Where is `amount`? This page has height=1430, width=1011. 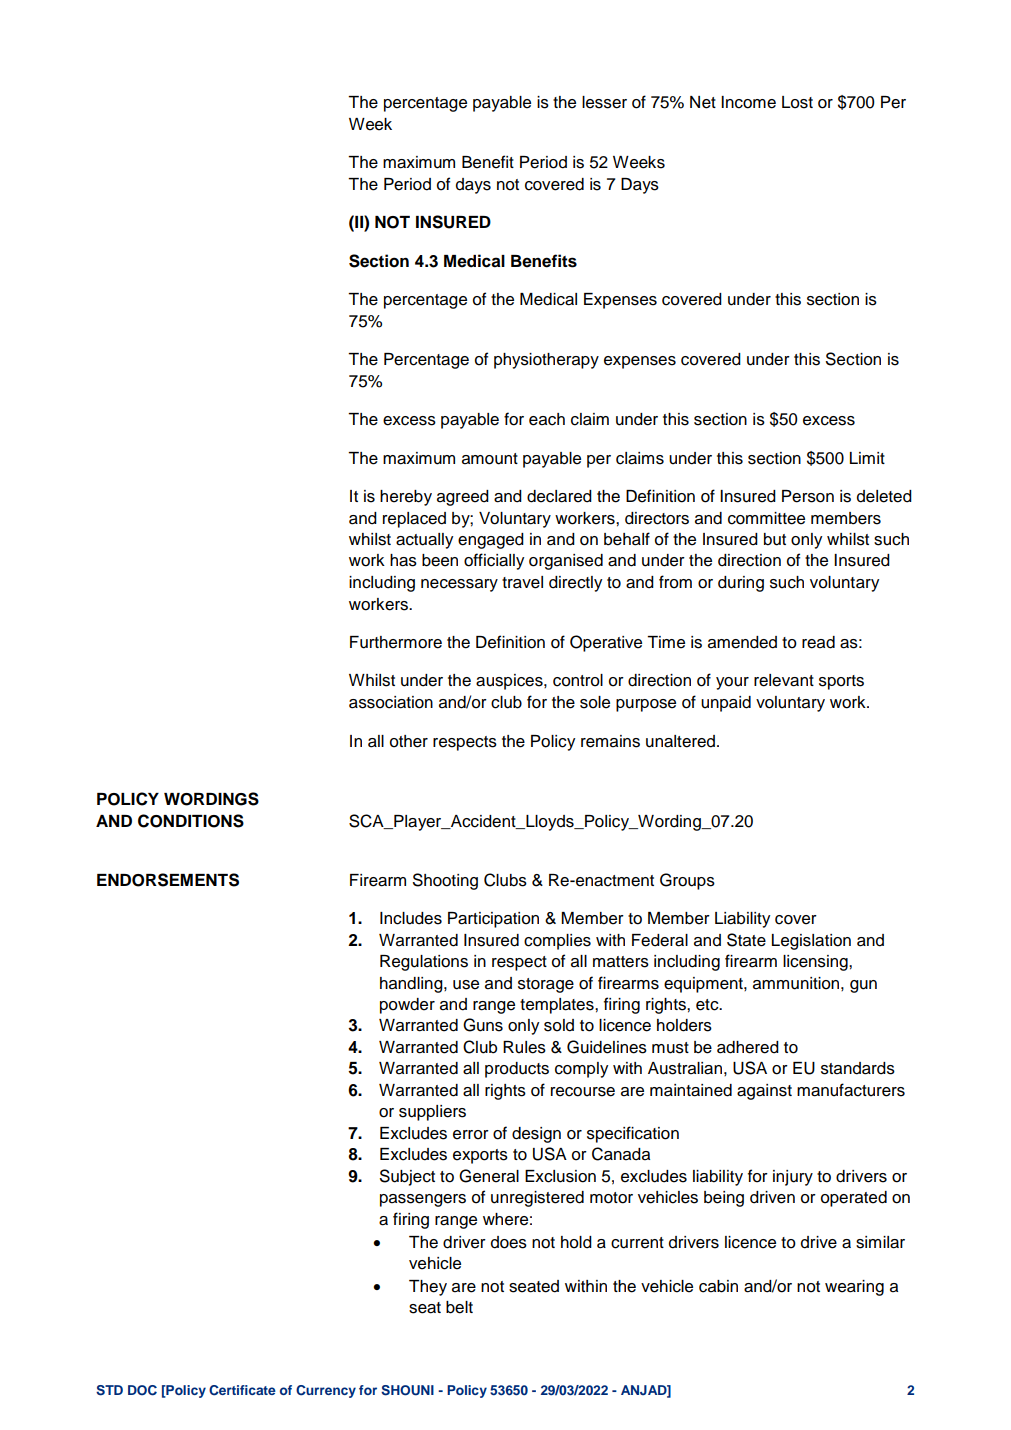 amount is located at coordinates (490, 459).
